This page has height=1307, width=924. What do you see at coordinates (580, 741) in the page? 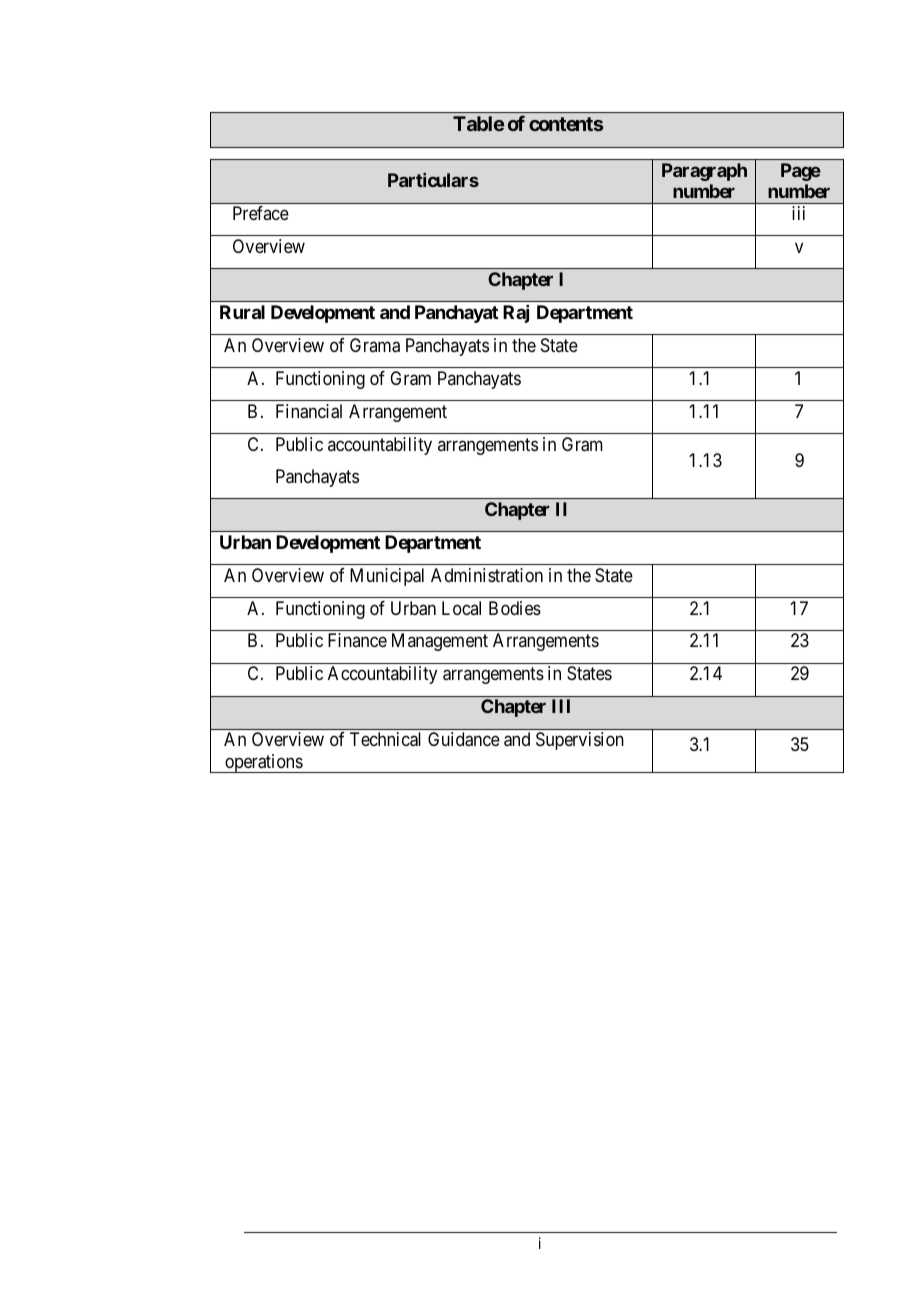
I see `Supervision` at bounding box center [580, 741].
